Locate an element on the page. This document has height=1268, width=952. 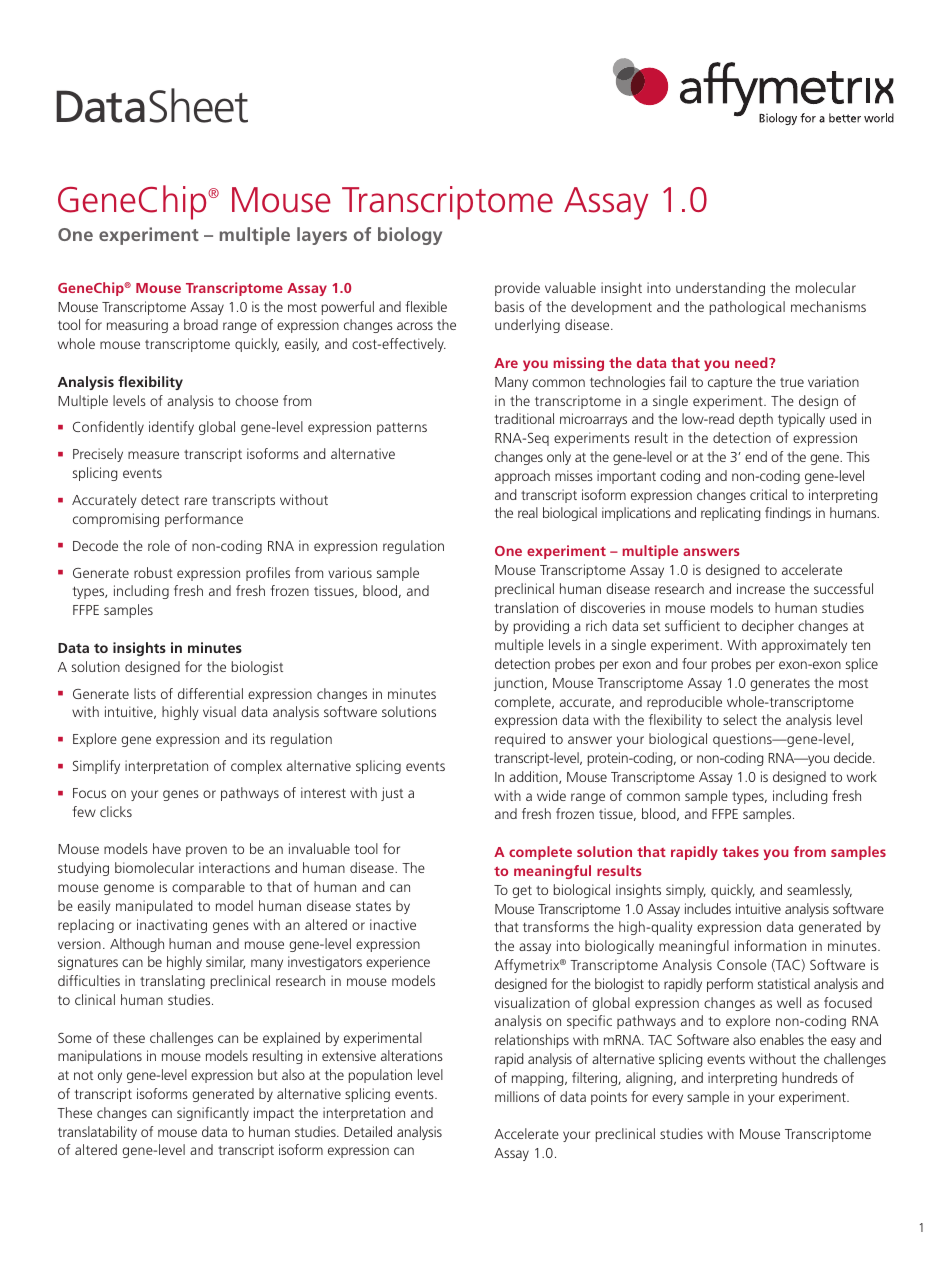
junction is located at coordinates (518, 684).
